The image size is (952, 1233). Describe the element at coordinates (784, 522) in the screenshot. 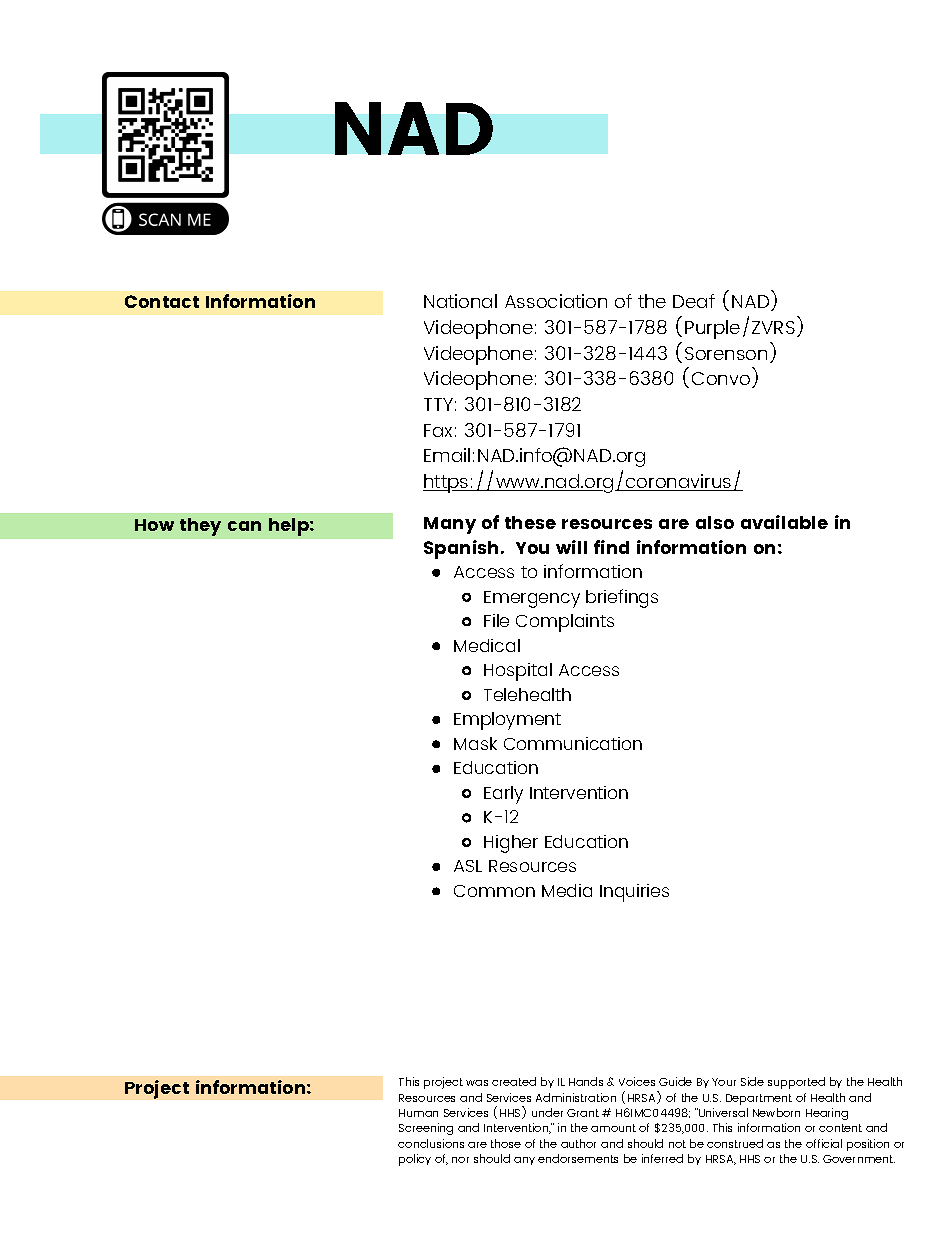

I see `available` at that location.
